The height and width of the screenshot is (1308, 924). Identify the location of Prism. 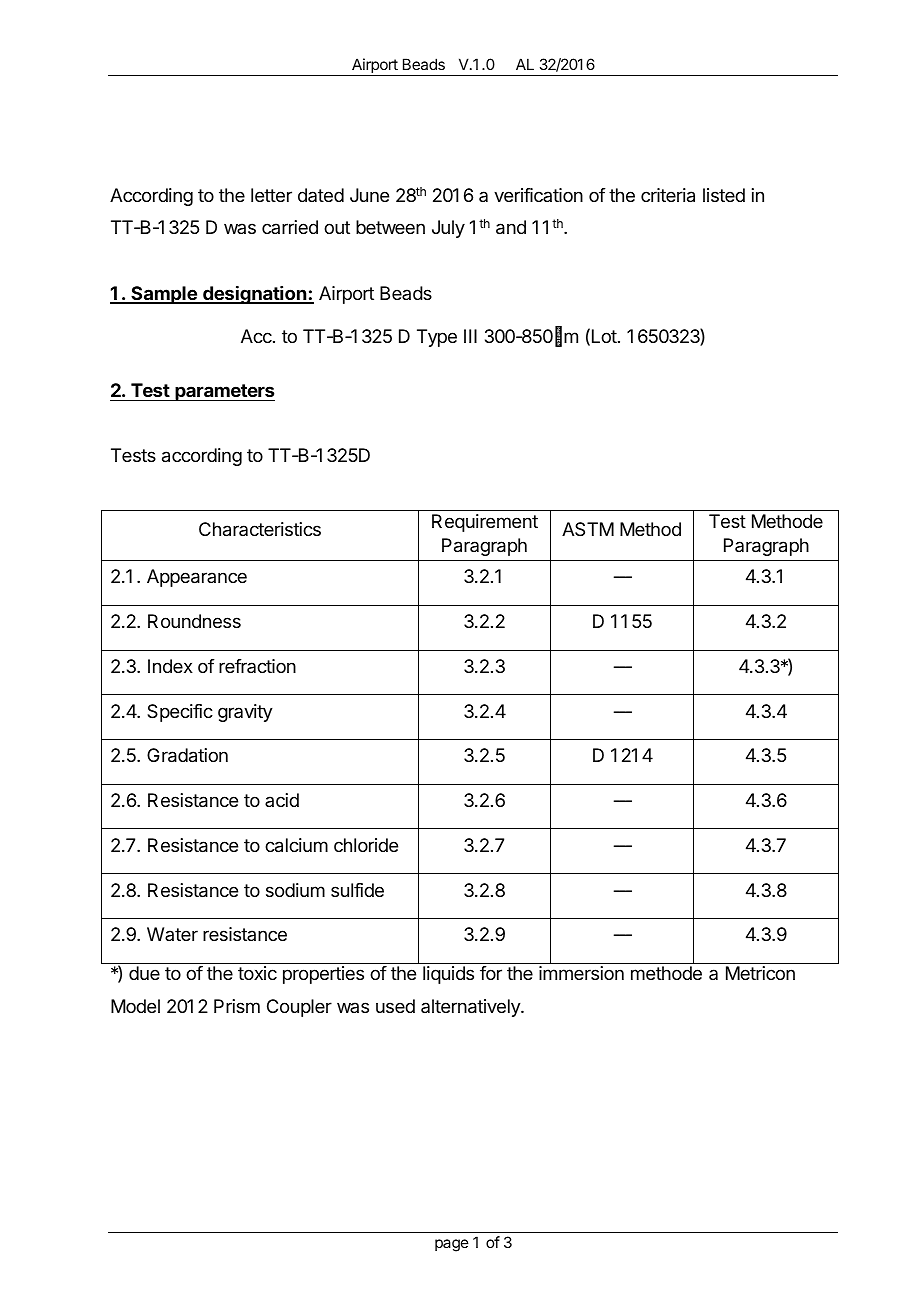
(237, 1006).
